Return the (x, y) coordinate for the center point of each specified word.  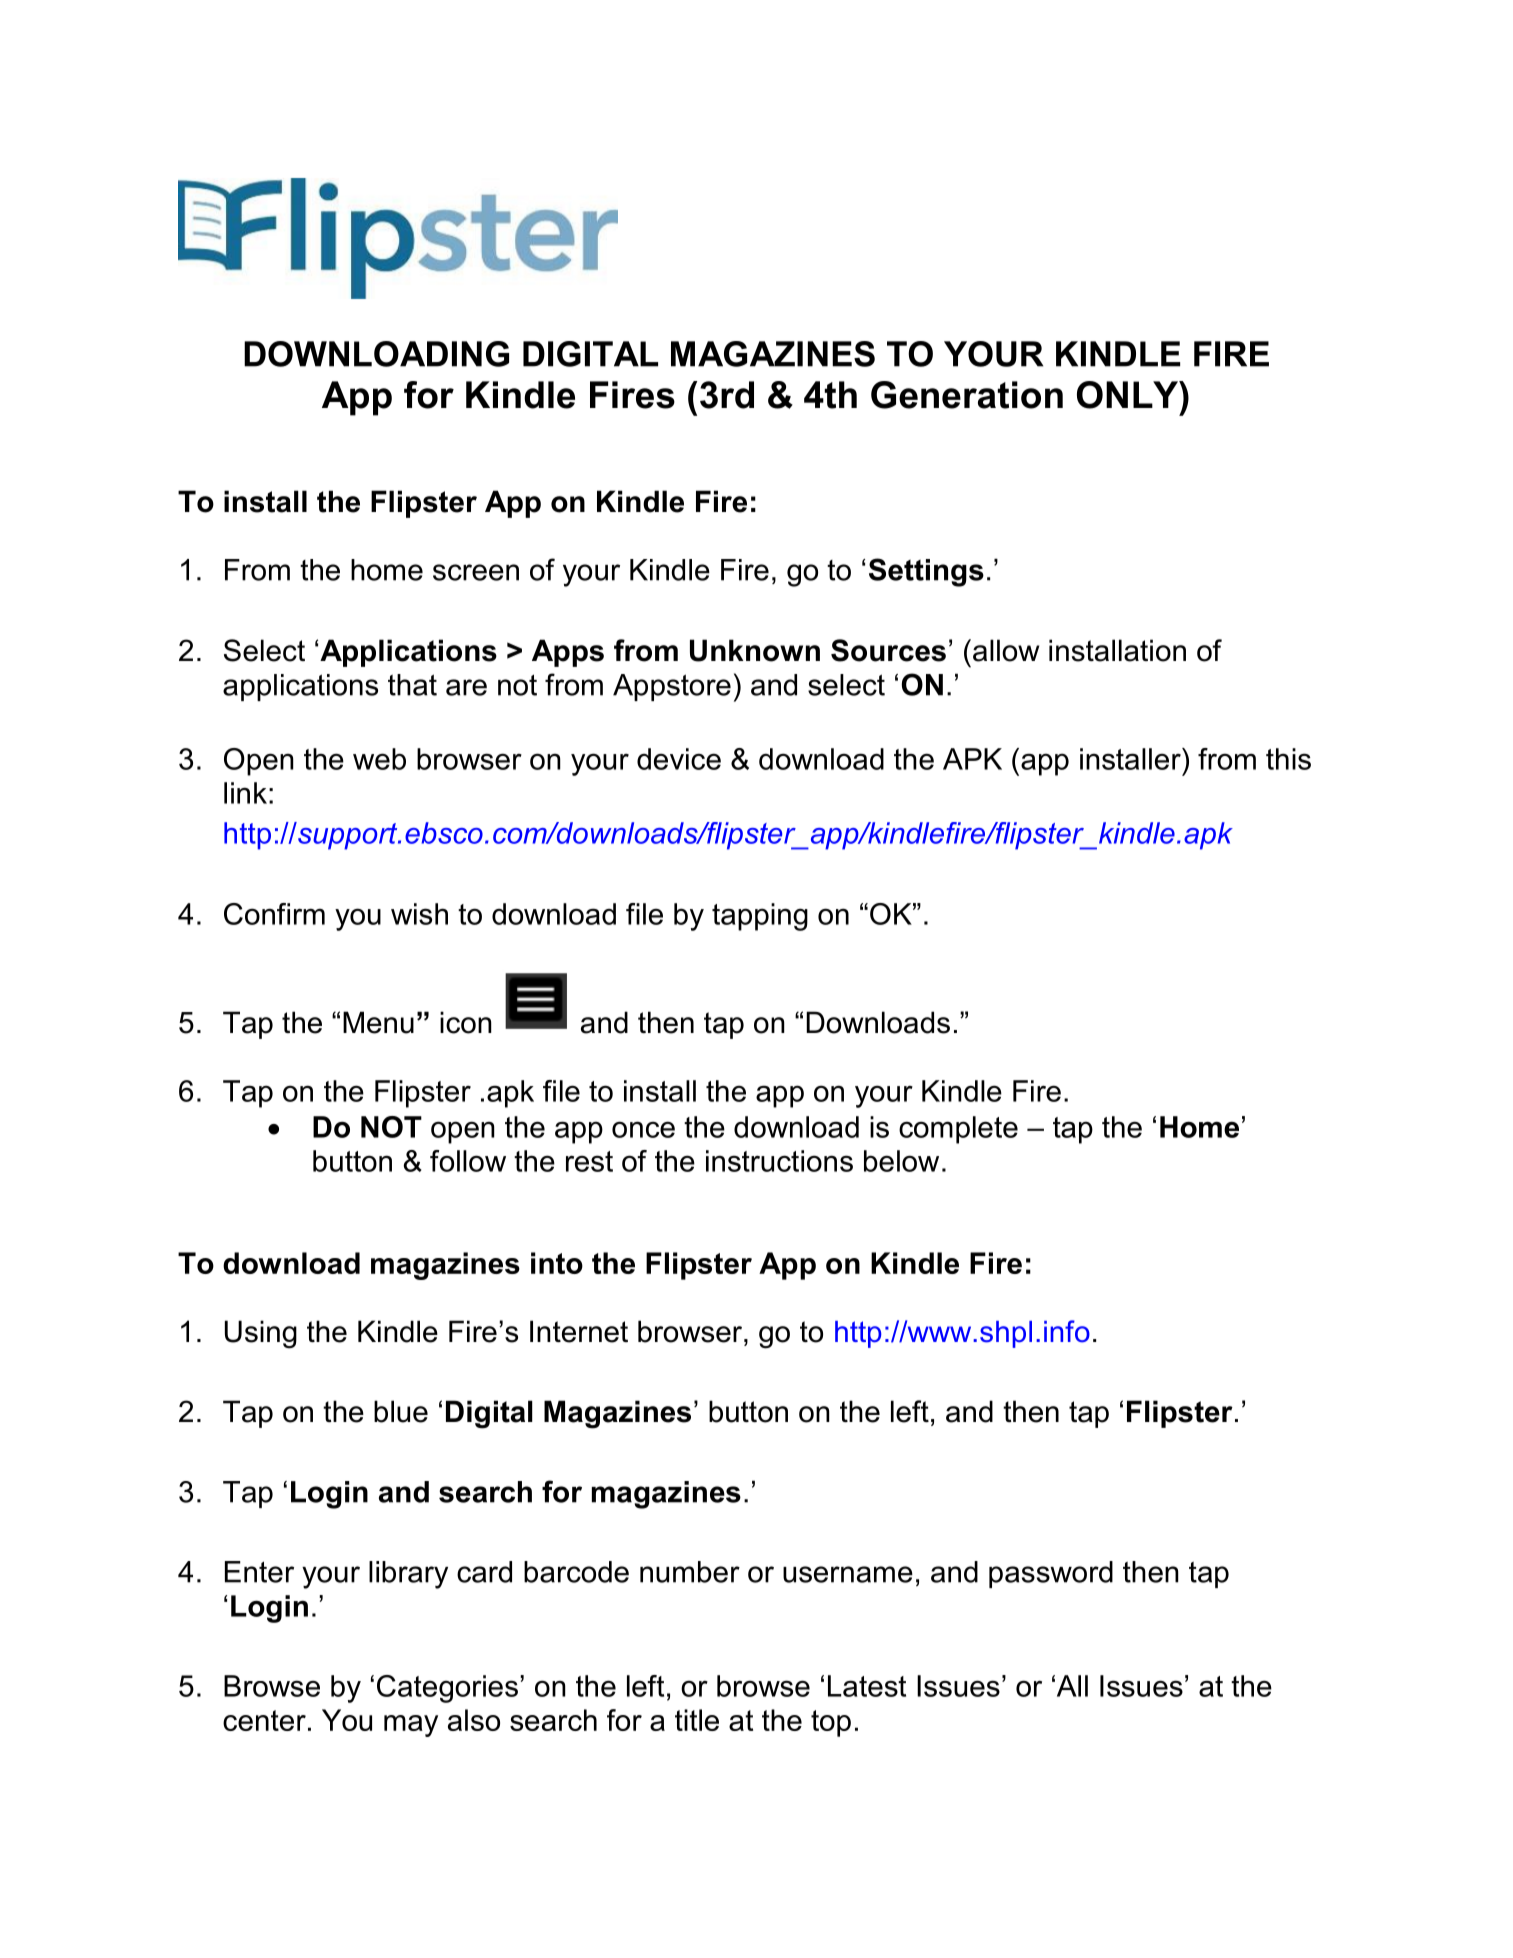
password (1051, 1574)
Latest (867, 1686)
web (379, 759)
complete (958, 1130)
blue (401, 1411)
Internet (579, 1331)
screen (476, 572)
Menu (378, 1022)
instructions (779, 1161)
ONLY (1129, 395)
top (831, 1723)
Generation (967, 395)
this (1288, 759)
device (679, 759)
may (411, 1726)
